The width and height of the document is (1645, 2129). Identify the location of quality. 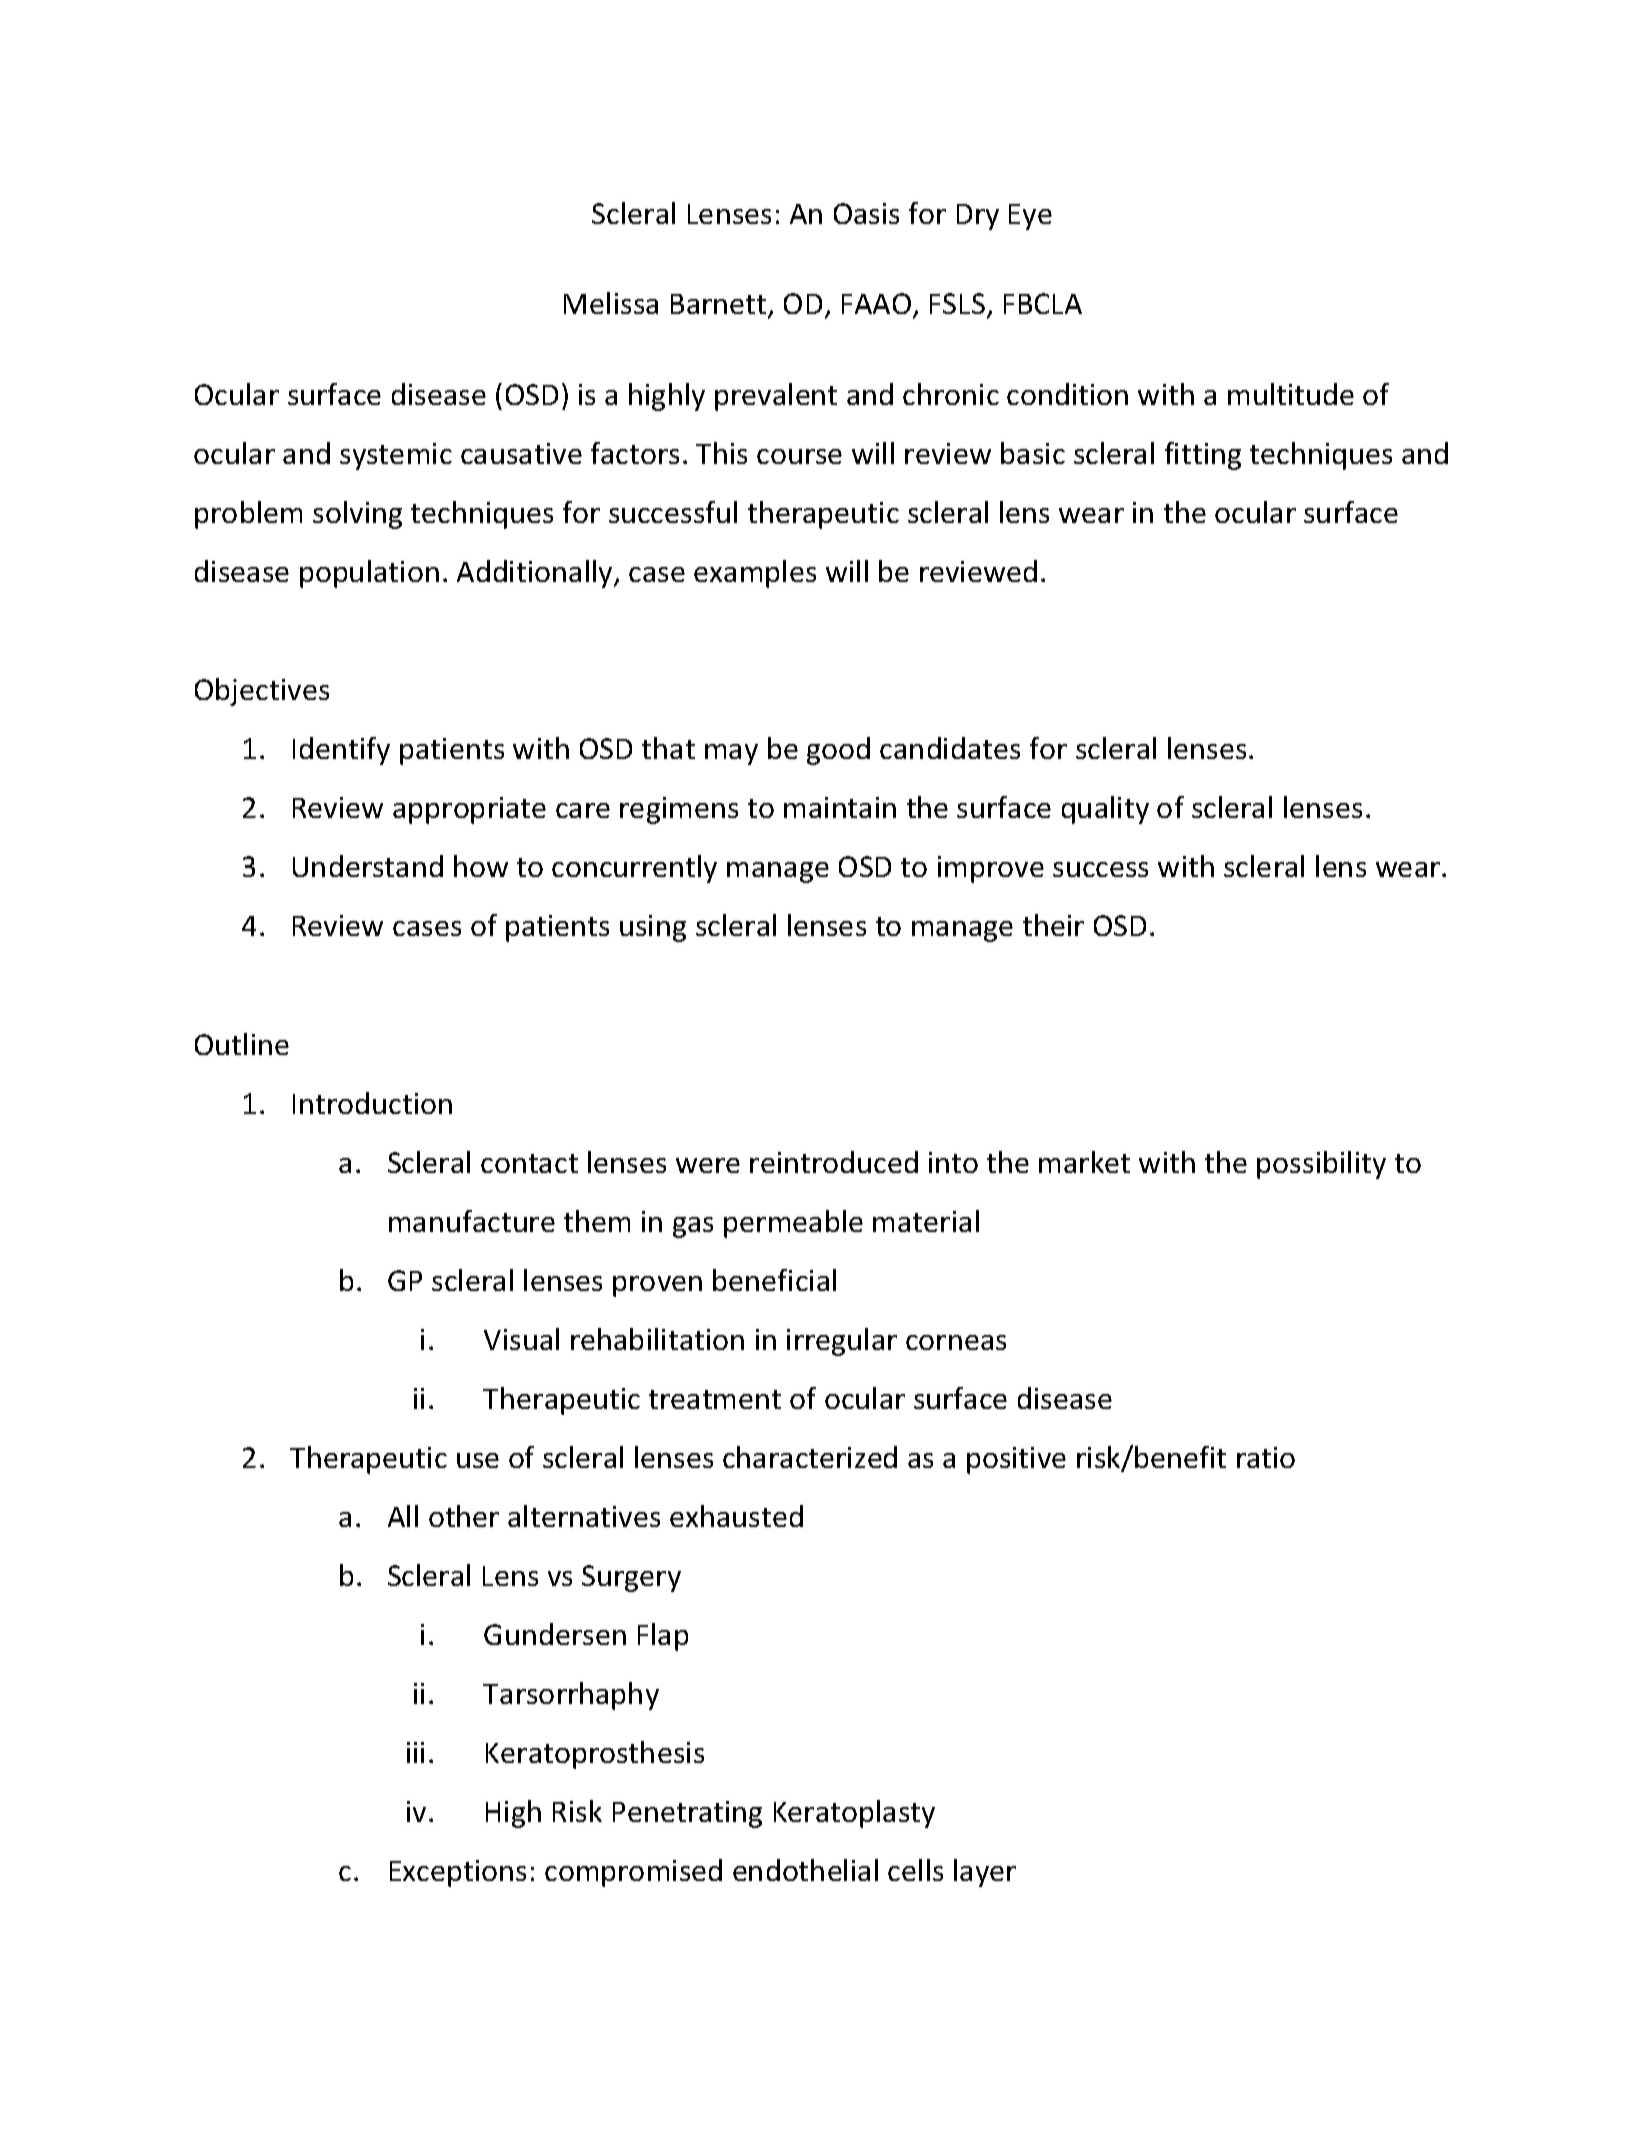
(1105, 810).
